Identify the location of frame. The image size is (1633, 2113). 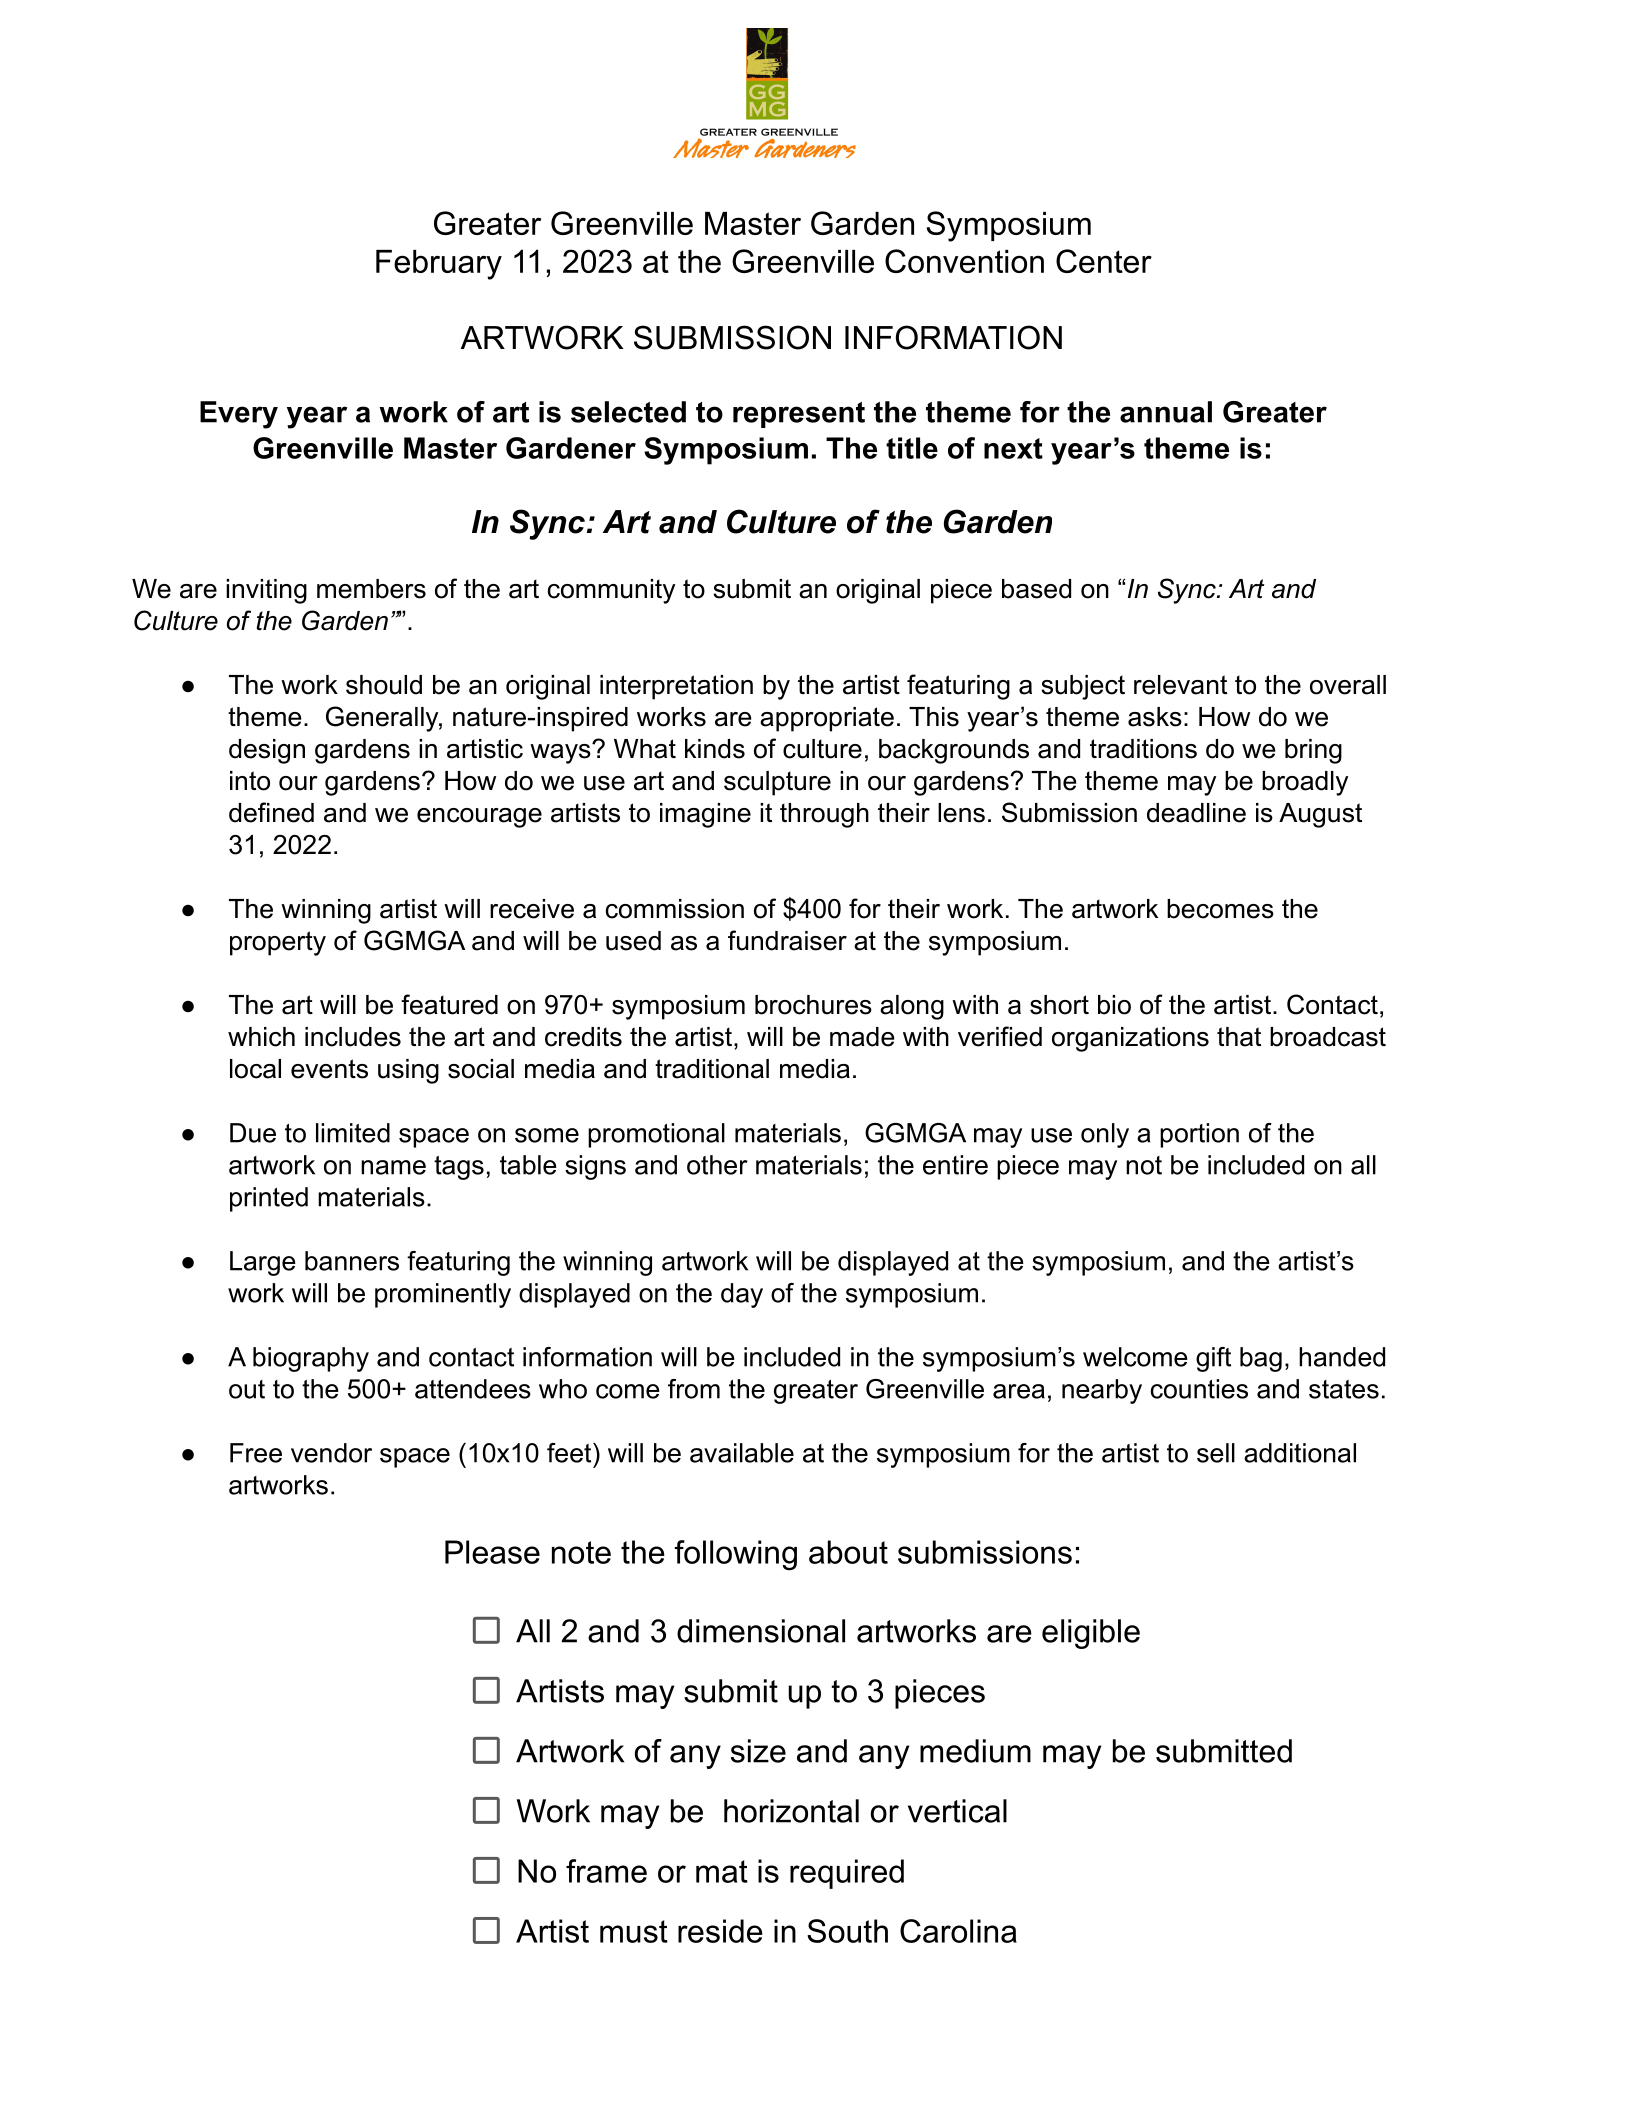
(606, 1871).
